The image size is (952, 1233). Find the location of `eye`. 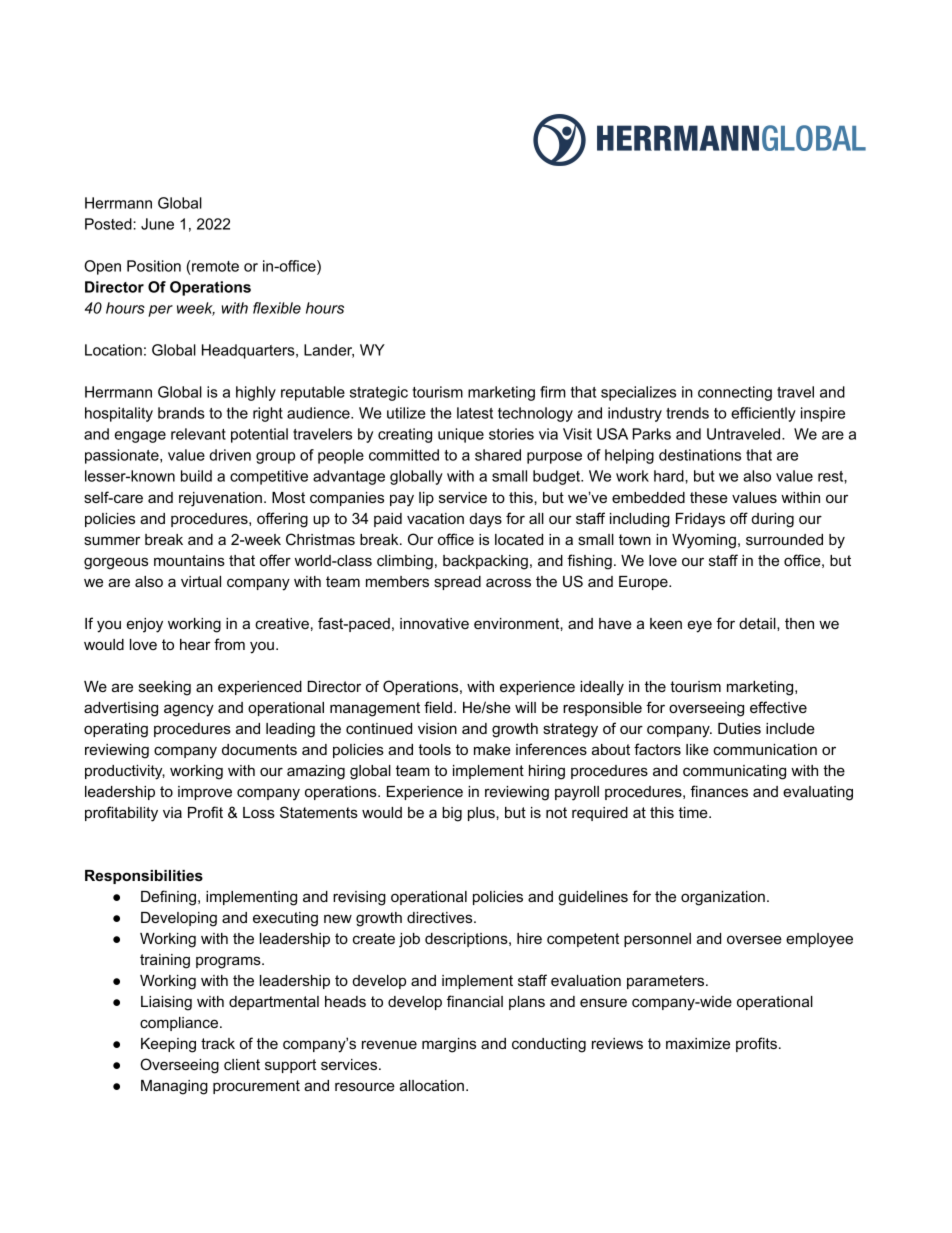

eye is located at coordinates (700, 626).
